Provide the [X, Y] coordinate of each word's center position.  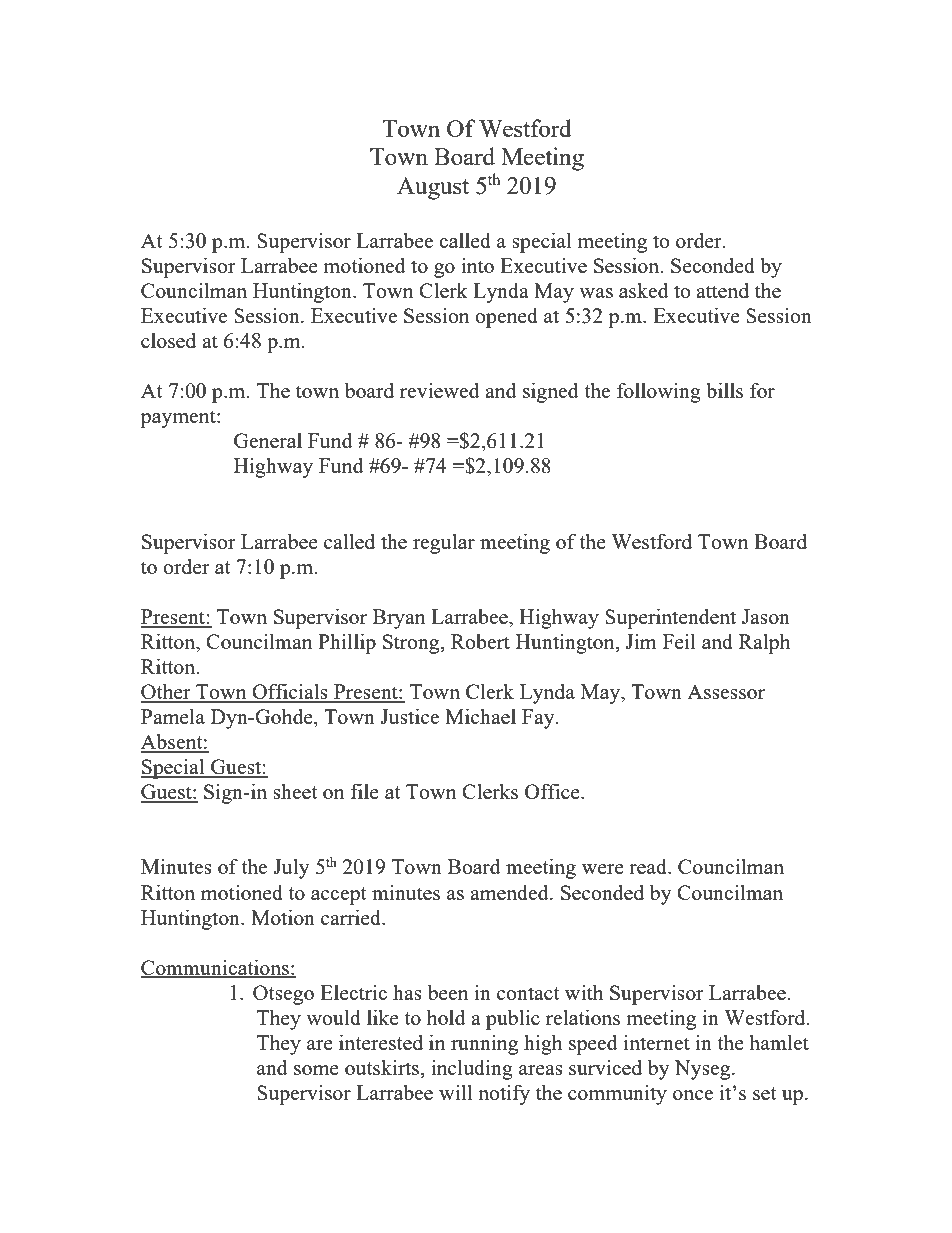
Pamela [173, 716]
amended [510, 892]
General [268, 440]
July [291, 869]
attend [722, 290]
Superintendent [670, 619]
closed [168, 340]
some [316, 1070]
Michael [480, 716]
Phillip [347, 644]
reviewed [440, 390]
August [433, 188]
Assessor [726, 691]
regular [444, 544]
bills [725, 390]
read [649, 866]
